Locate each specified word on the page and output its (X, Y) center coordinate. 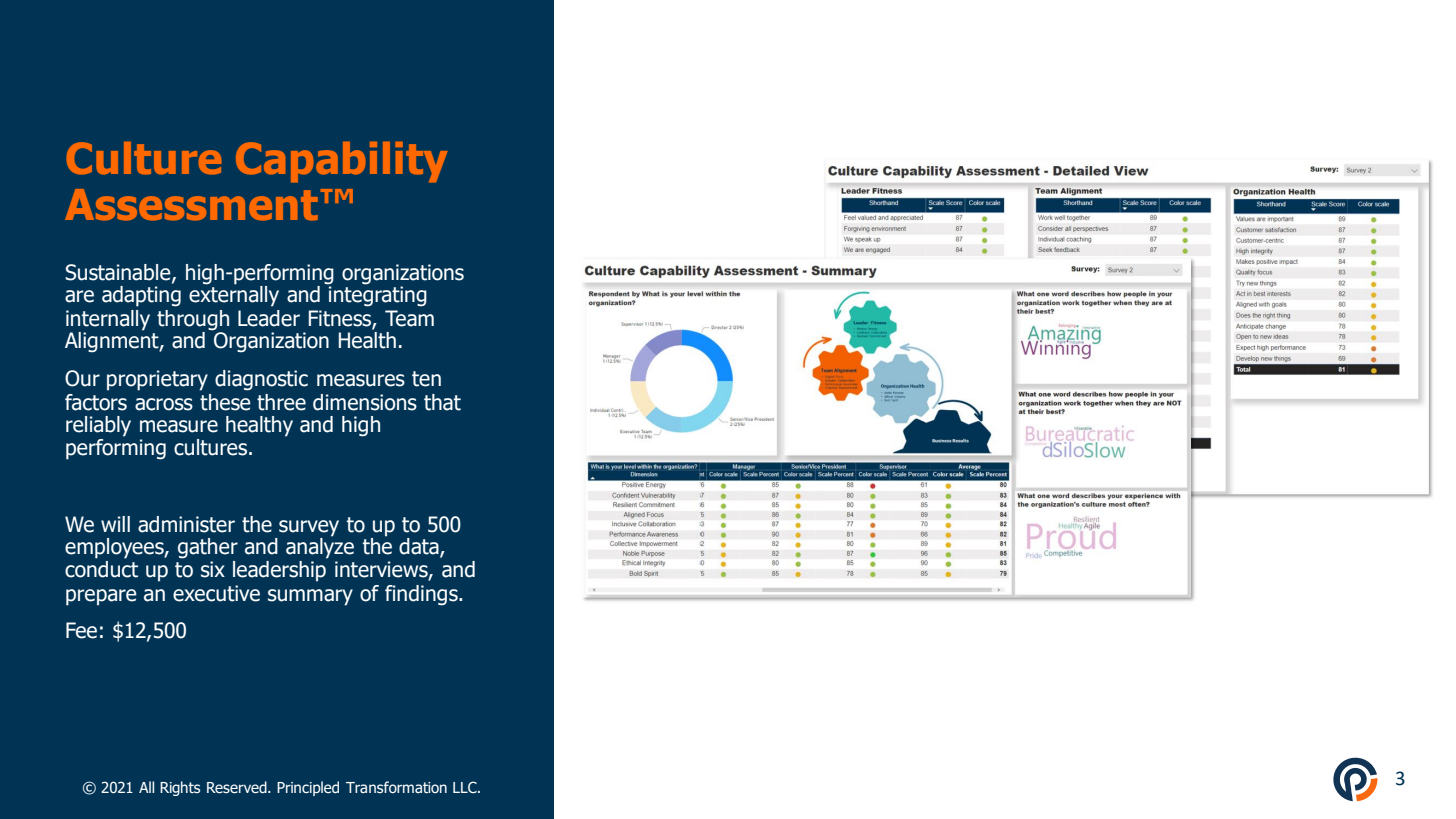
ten (426, 379)
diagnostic (261, 380)
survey (309, 528)
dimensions (365, 402)
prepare (101, 597)
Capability (341, 162)
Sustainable (119, 273)
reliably (98, 426)
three (281, 402)
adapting (141, 296)
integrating (378, 296)
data (420, 547)
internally (108, 320)
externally (234, 295)
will (115, 524)
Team (409, 318)
